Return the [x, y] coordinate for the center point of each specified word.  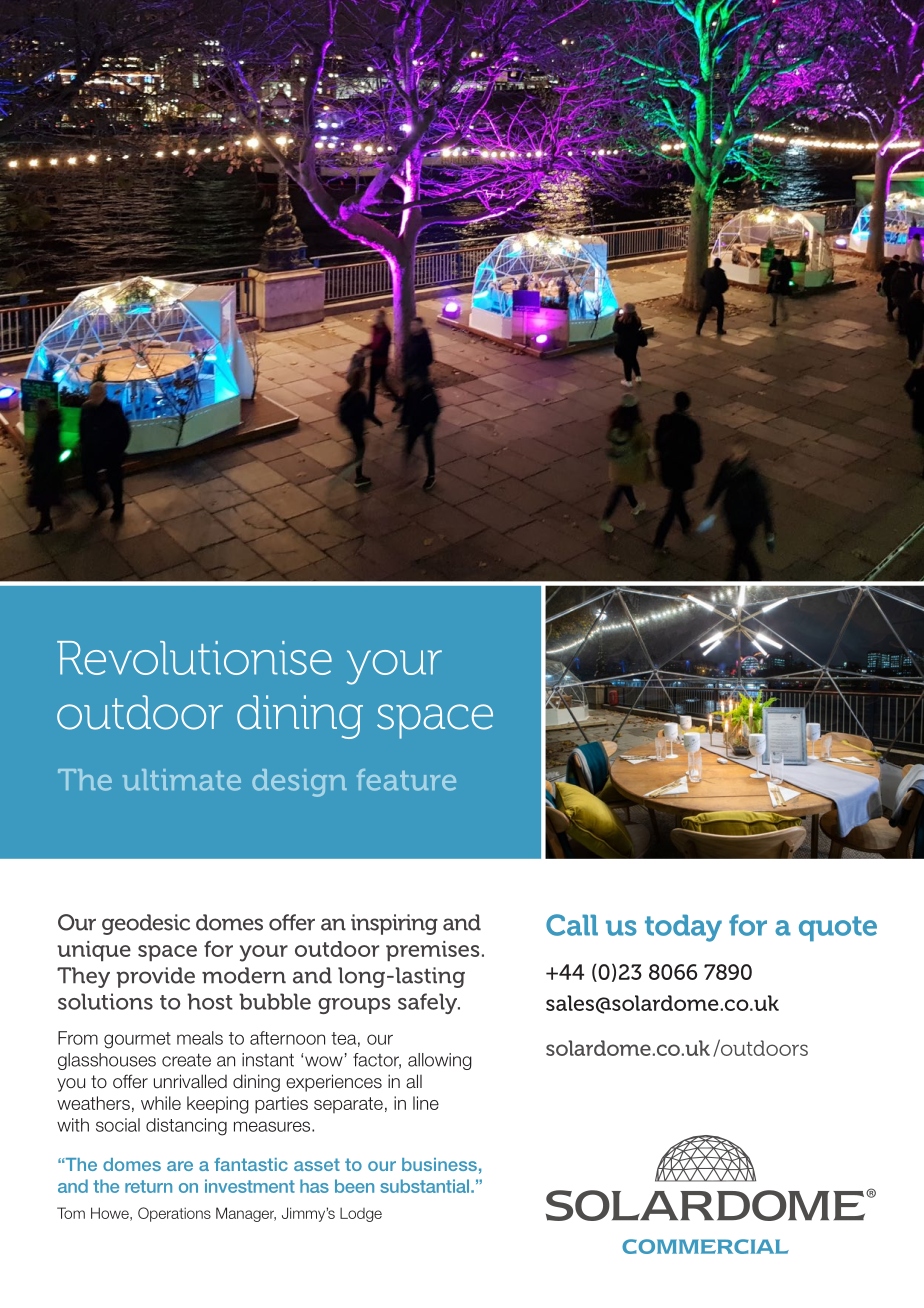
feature [406, 780]
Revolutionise [194, 658]
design [299, 783]
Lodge [361, 1214]
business [439, 1164]
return [148, 1186]
